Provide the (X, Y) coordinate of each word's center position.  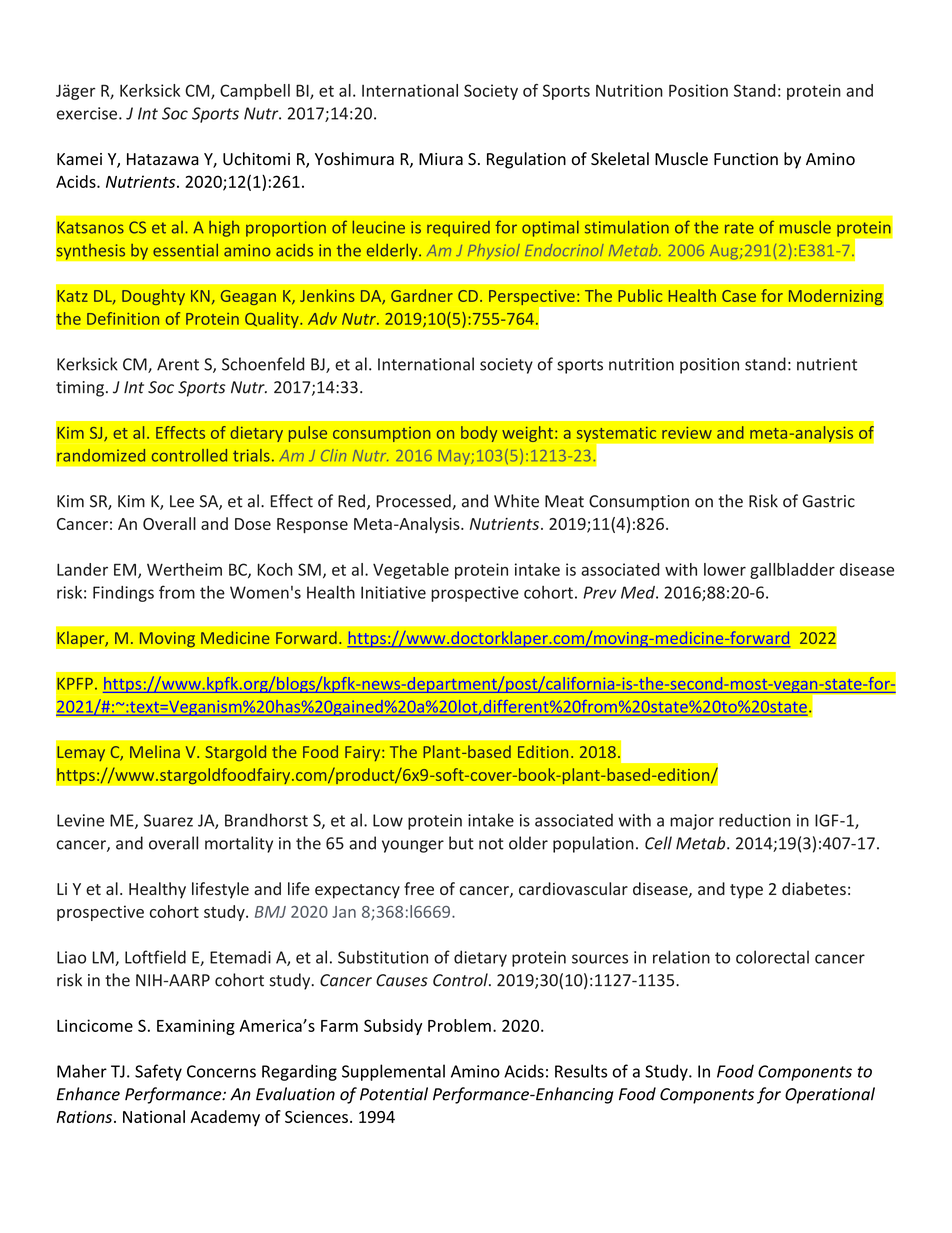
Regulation (526, 160)
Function (746, 159)
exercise (88, 113)
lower (725, 569)
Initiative (393, 592)
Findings (123, 594)
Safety (158, 1072)
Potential (394, 1094)
